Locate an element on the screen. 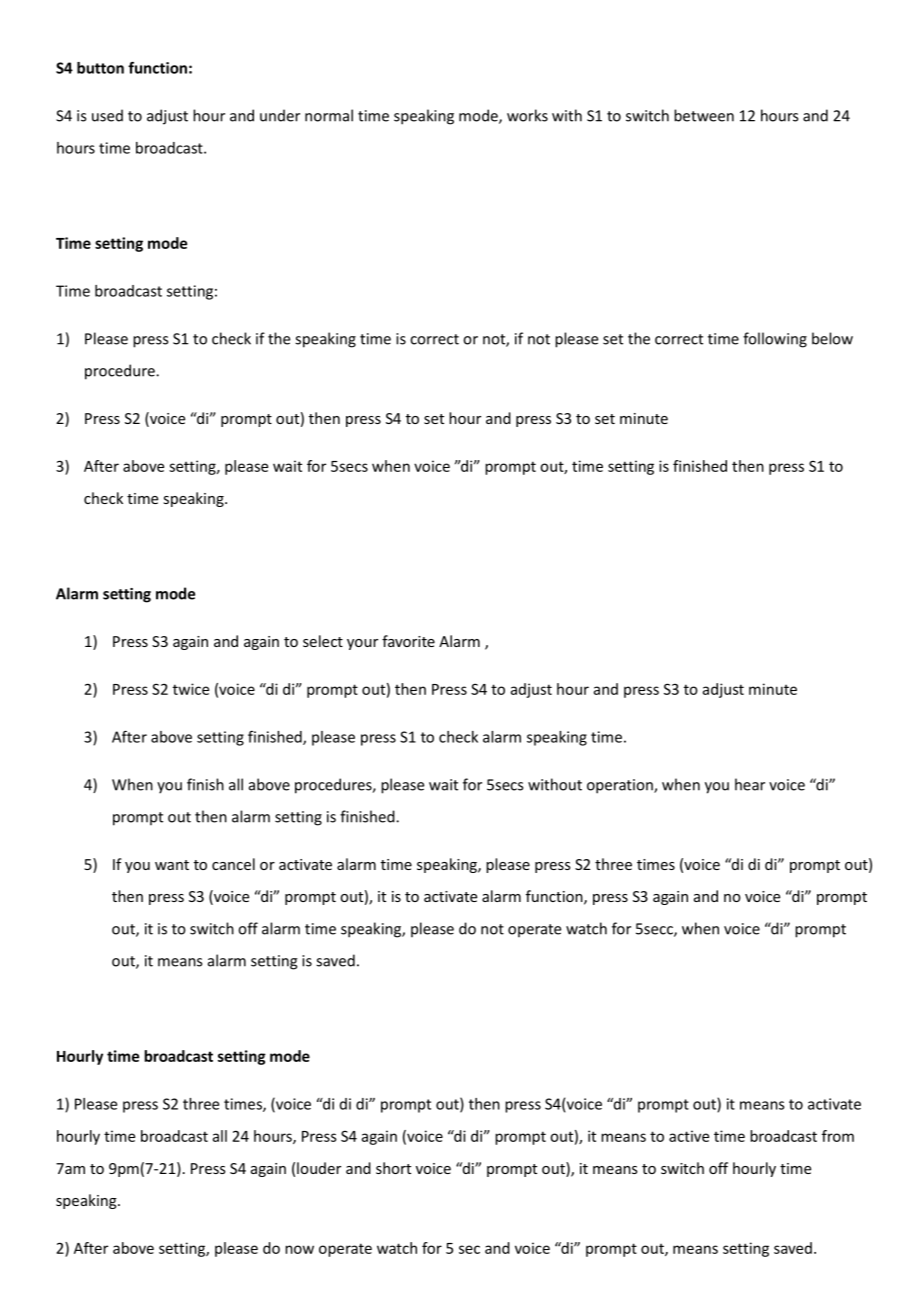 This screenshot has height=1308, width=924. following is located at coordinates (775, 340).
